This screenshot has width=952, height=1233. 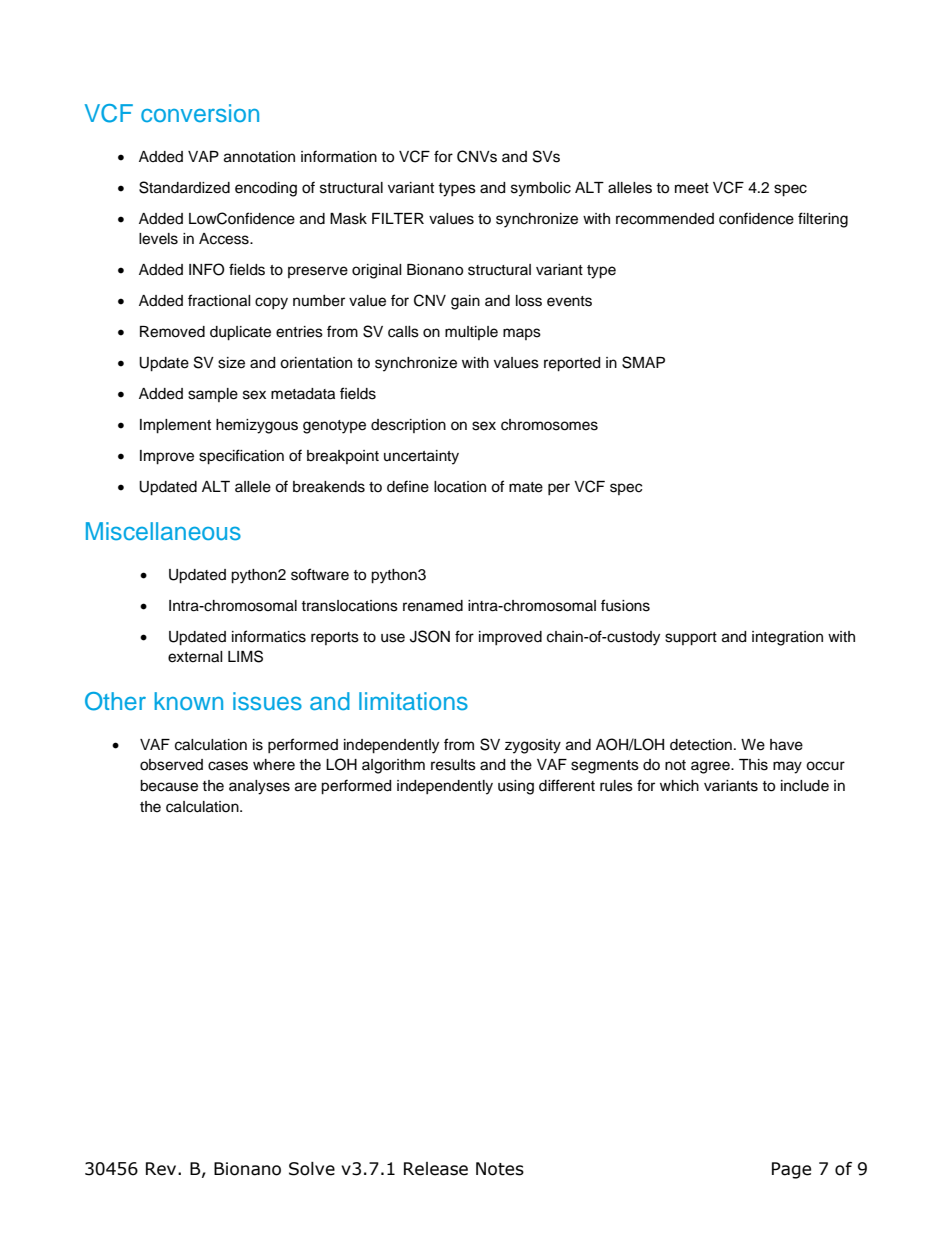 I want to click on external, so click(x=195, y=657).
